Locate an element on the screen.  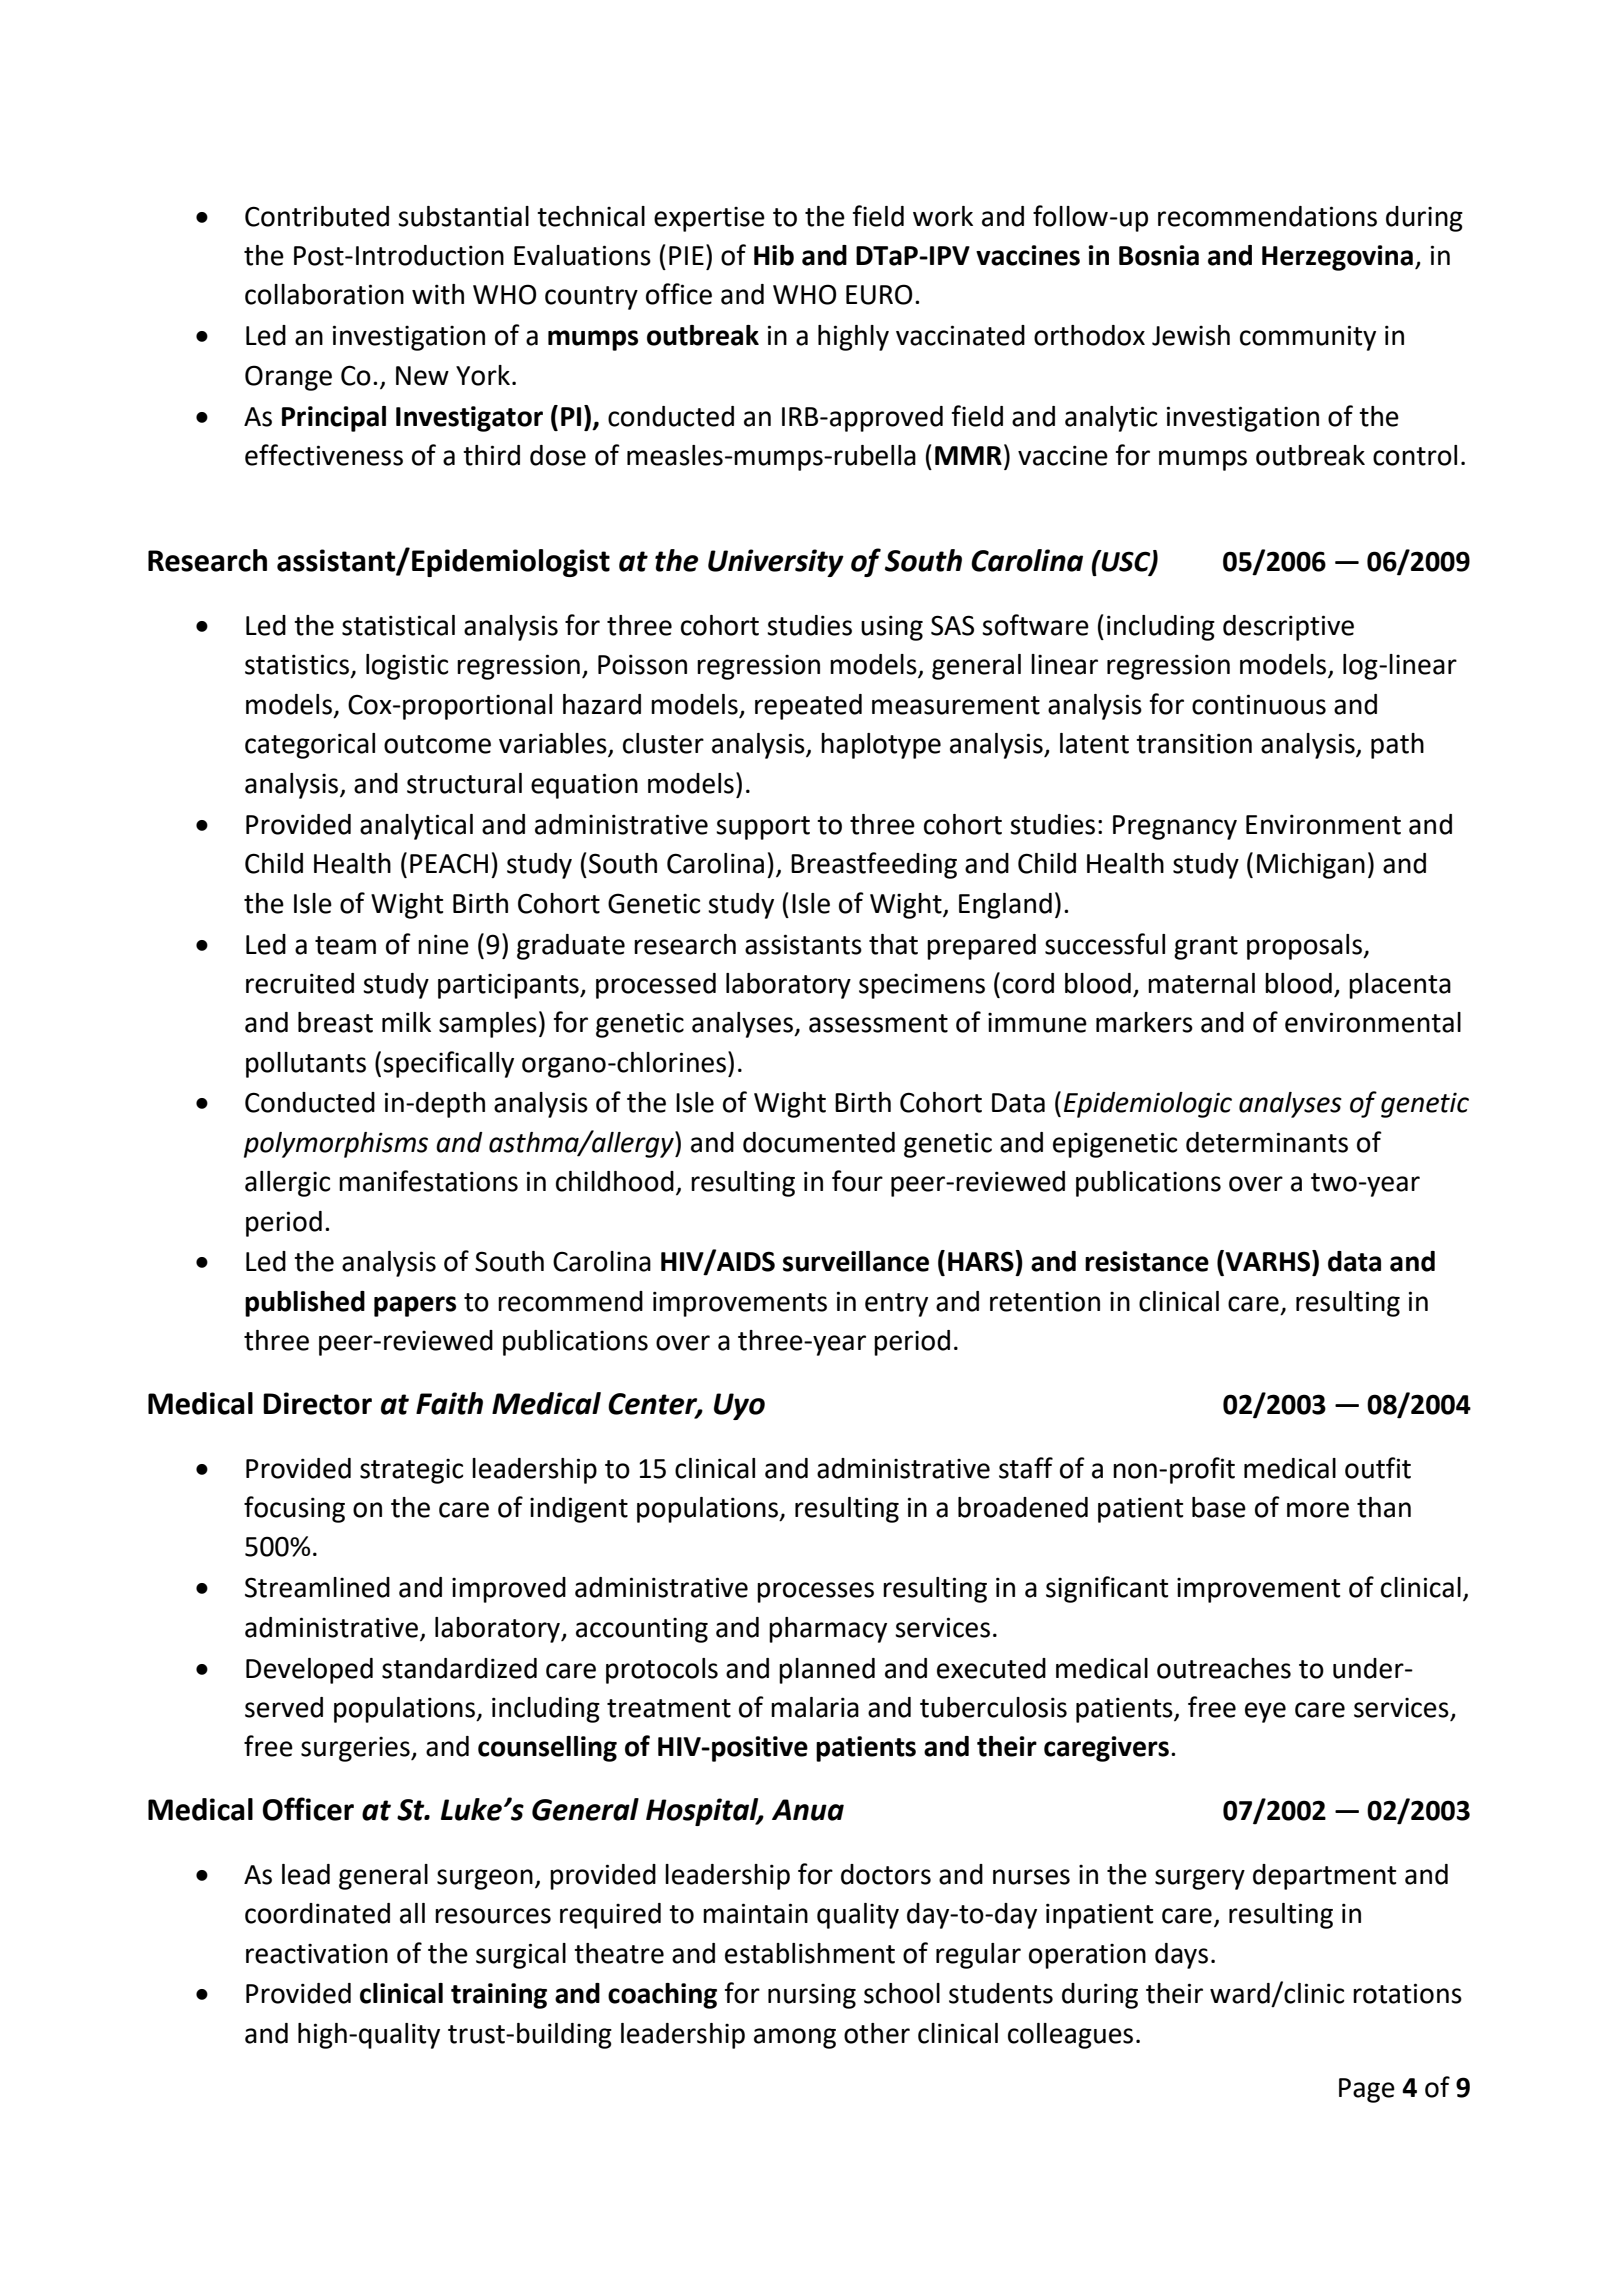
repeated is located at coordinates (808, 707).
